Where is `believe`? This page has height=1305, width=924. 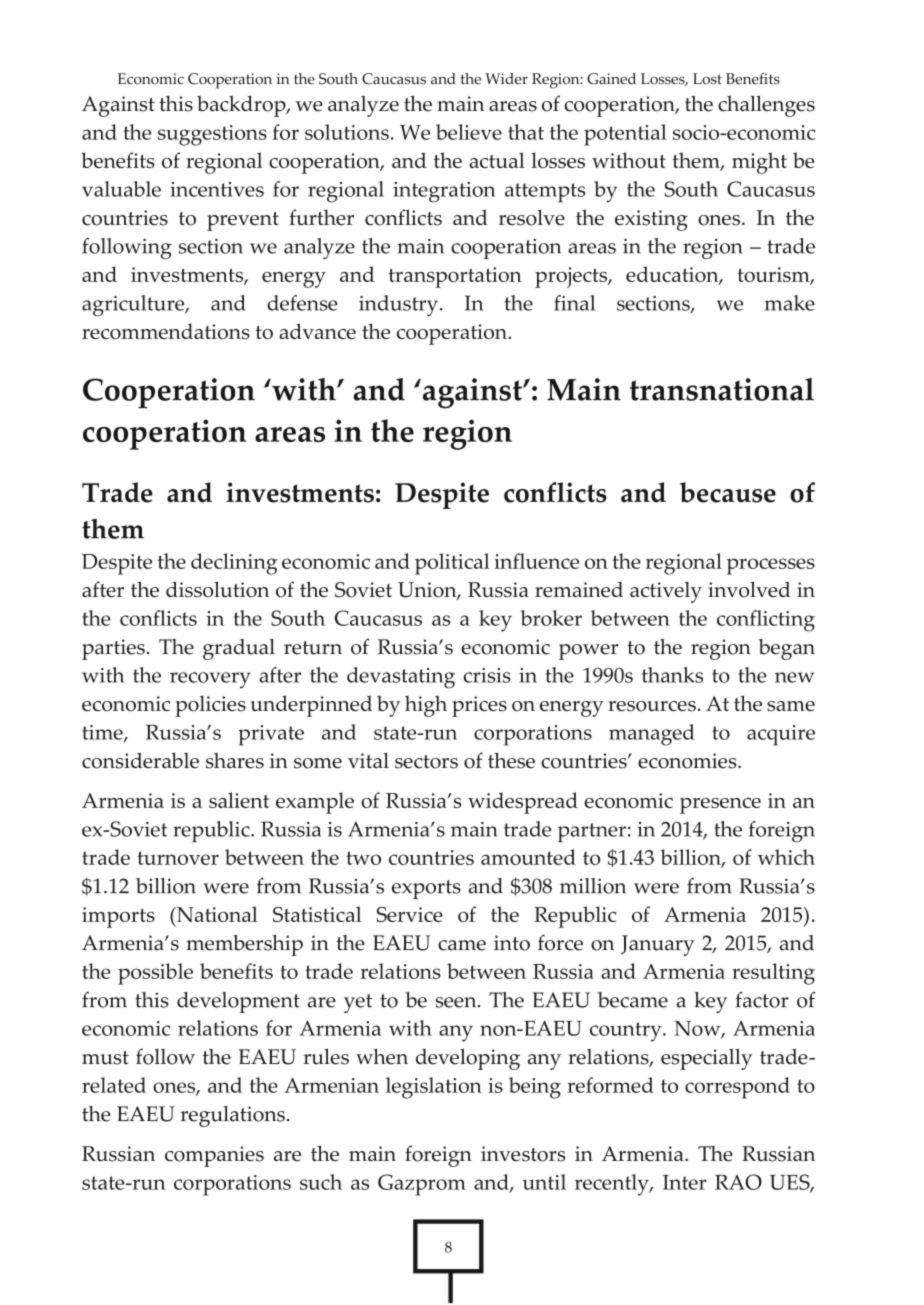
believe is located at coordinates (469, 132).
